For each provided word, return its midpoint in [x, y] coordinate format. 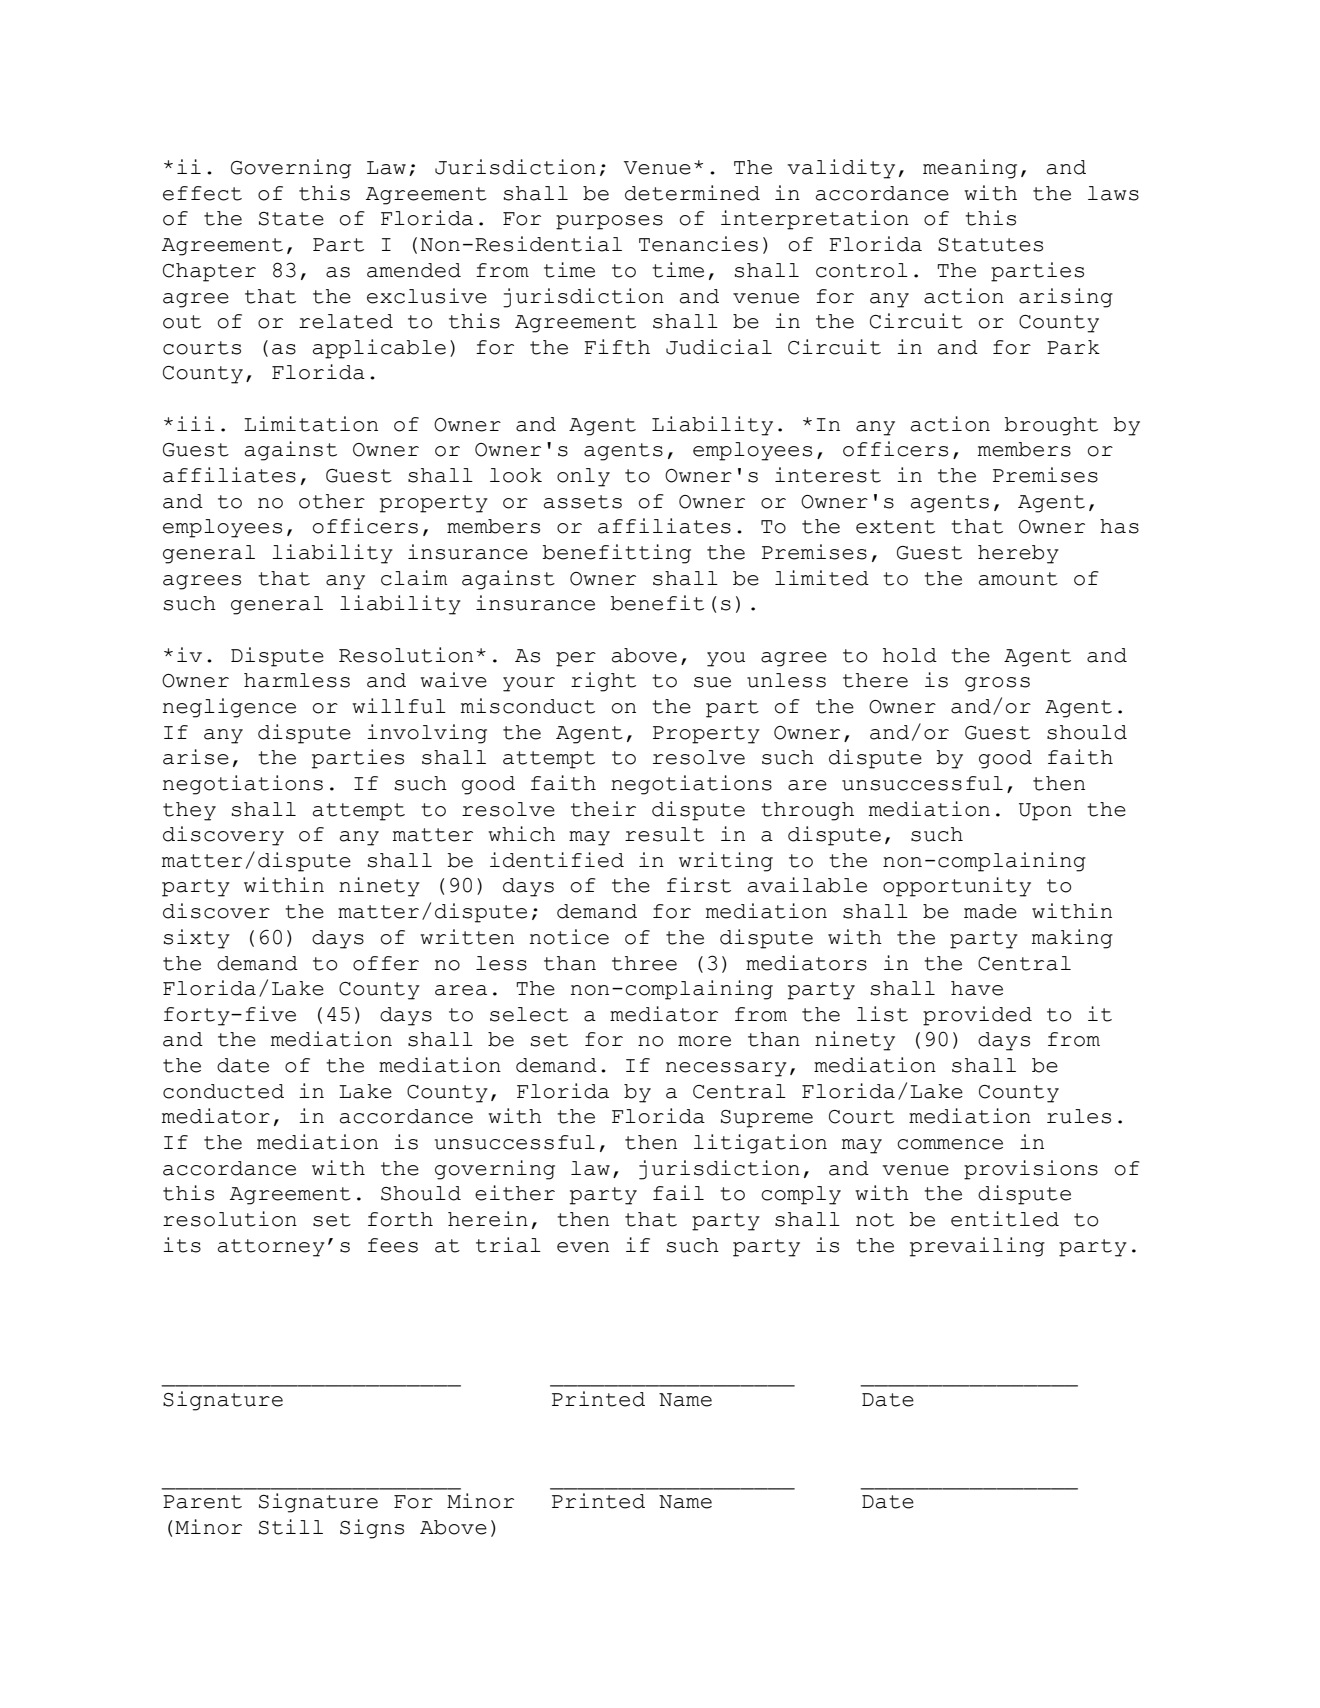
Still [291, 1527]
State [291, 219]
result [664, 834]
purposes [609, 222]
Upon [1045, 812]
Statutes [990, 245]
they [189, 811]
